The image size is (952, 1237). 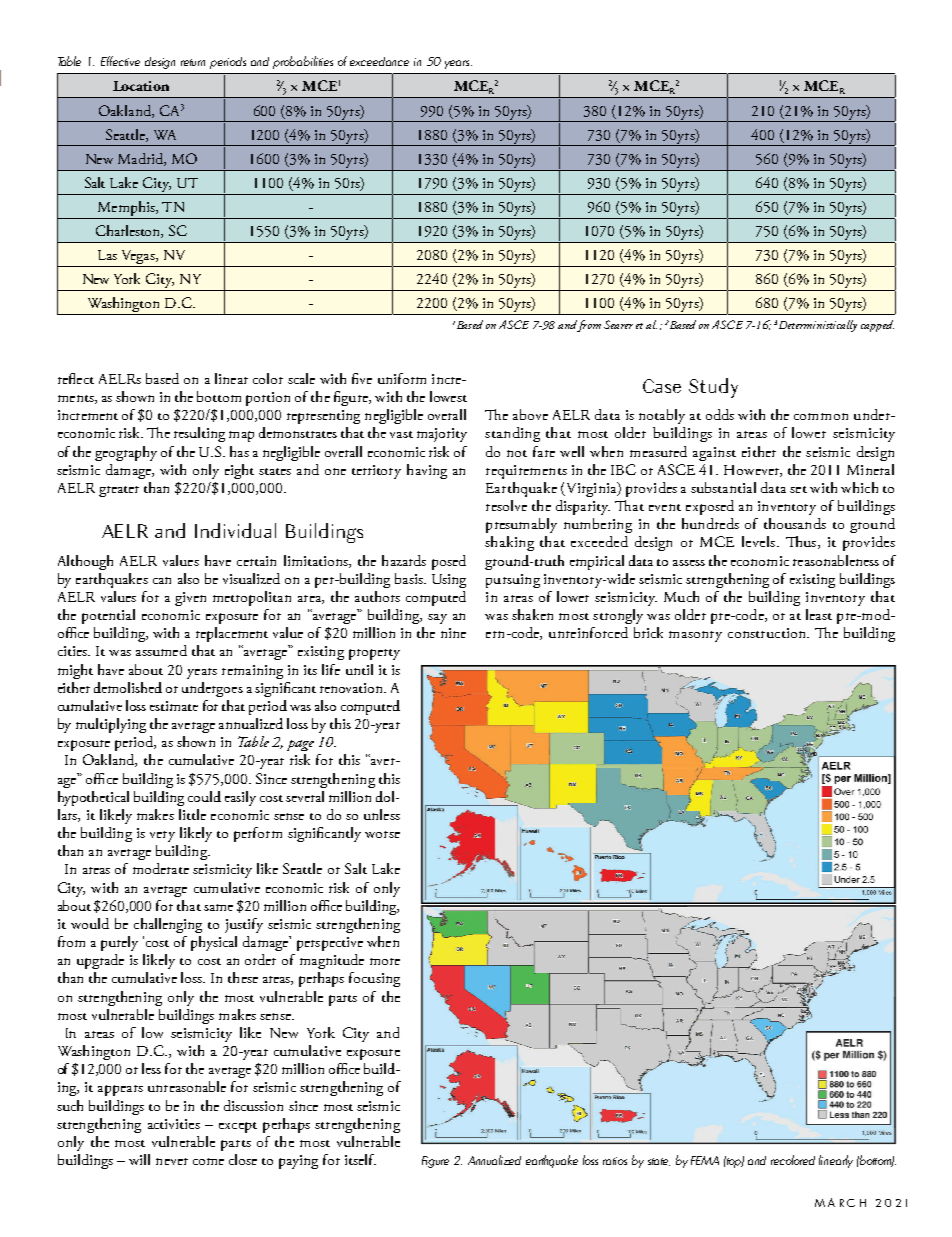 What do you see at coordinates (442, 435) in the screenshot?
I see `majority` at bounding box center [442, 435].
